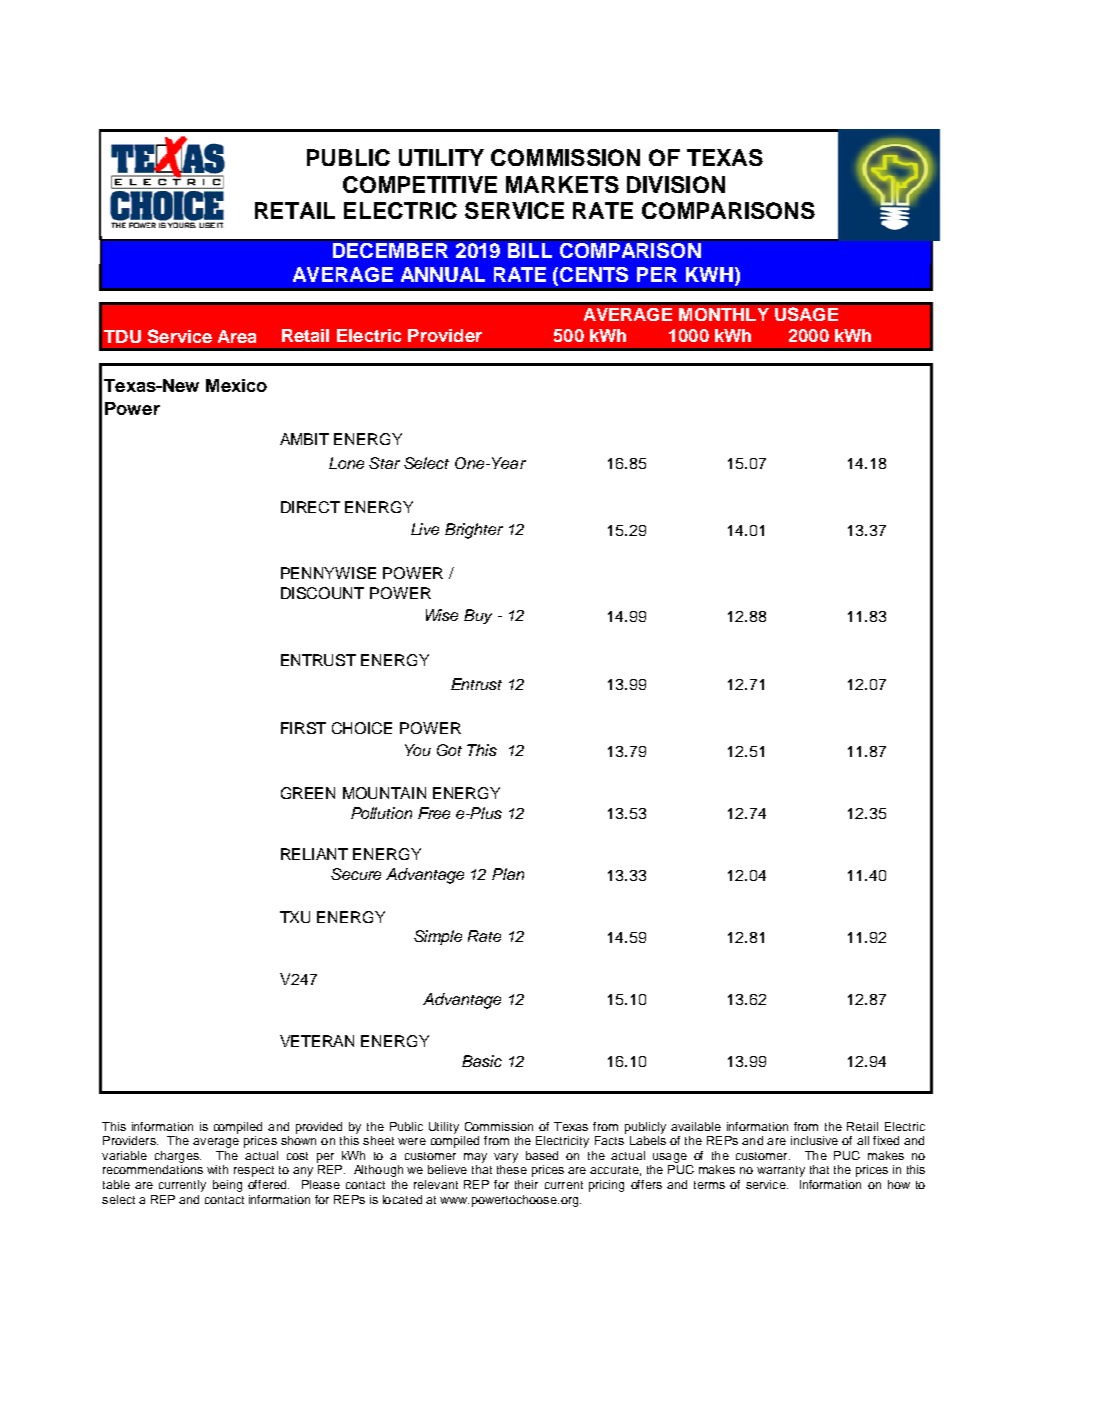  What do you see at coordinates (434, 813) in the screenshot?
I see `Free` at bounding box center [434, 813].
